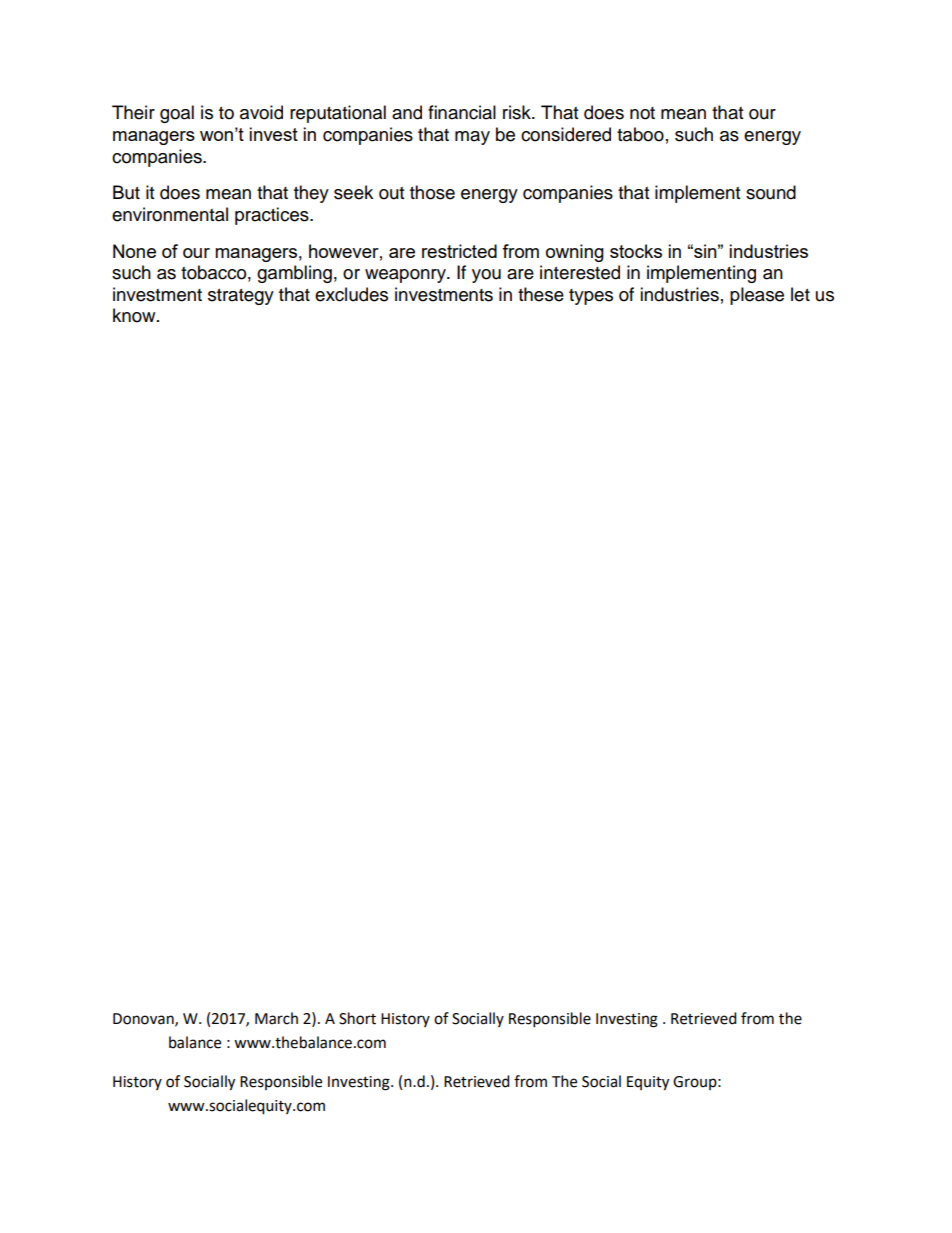  Describe the element at coordinates (757, 296) in the screenshot. I see `please` at that location.
